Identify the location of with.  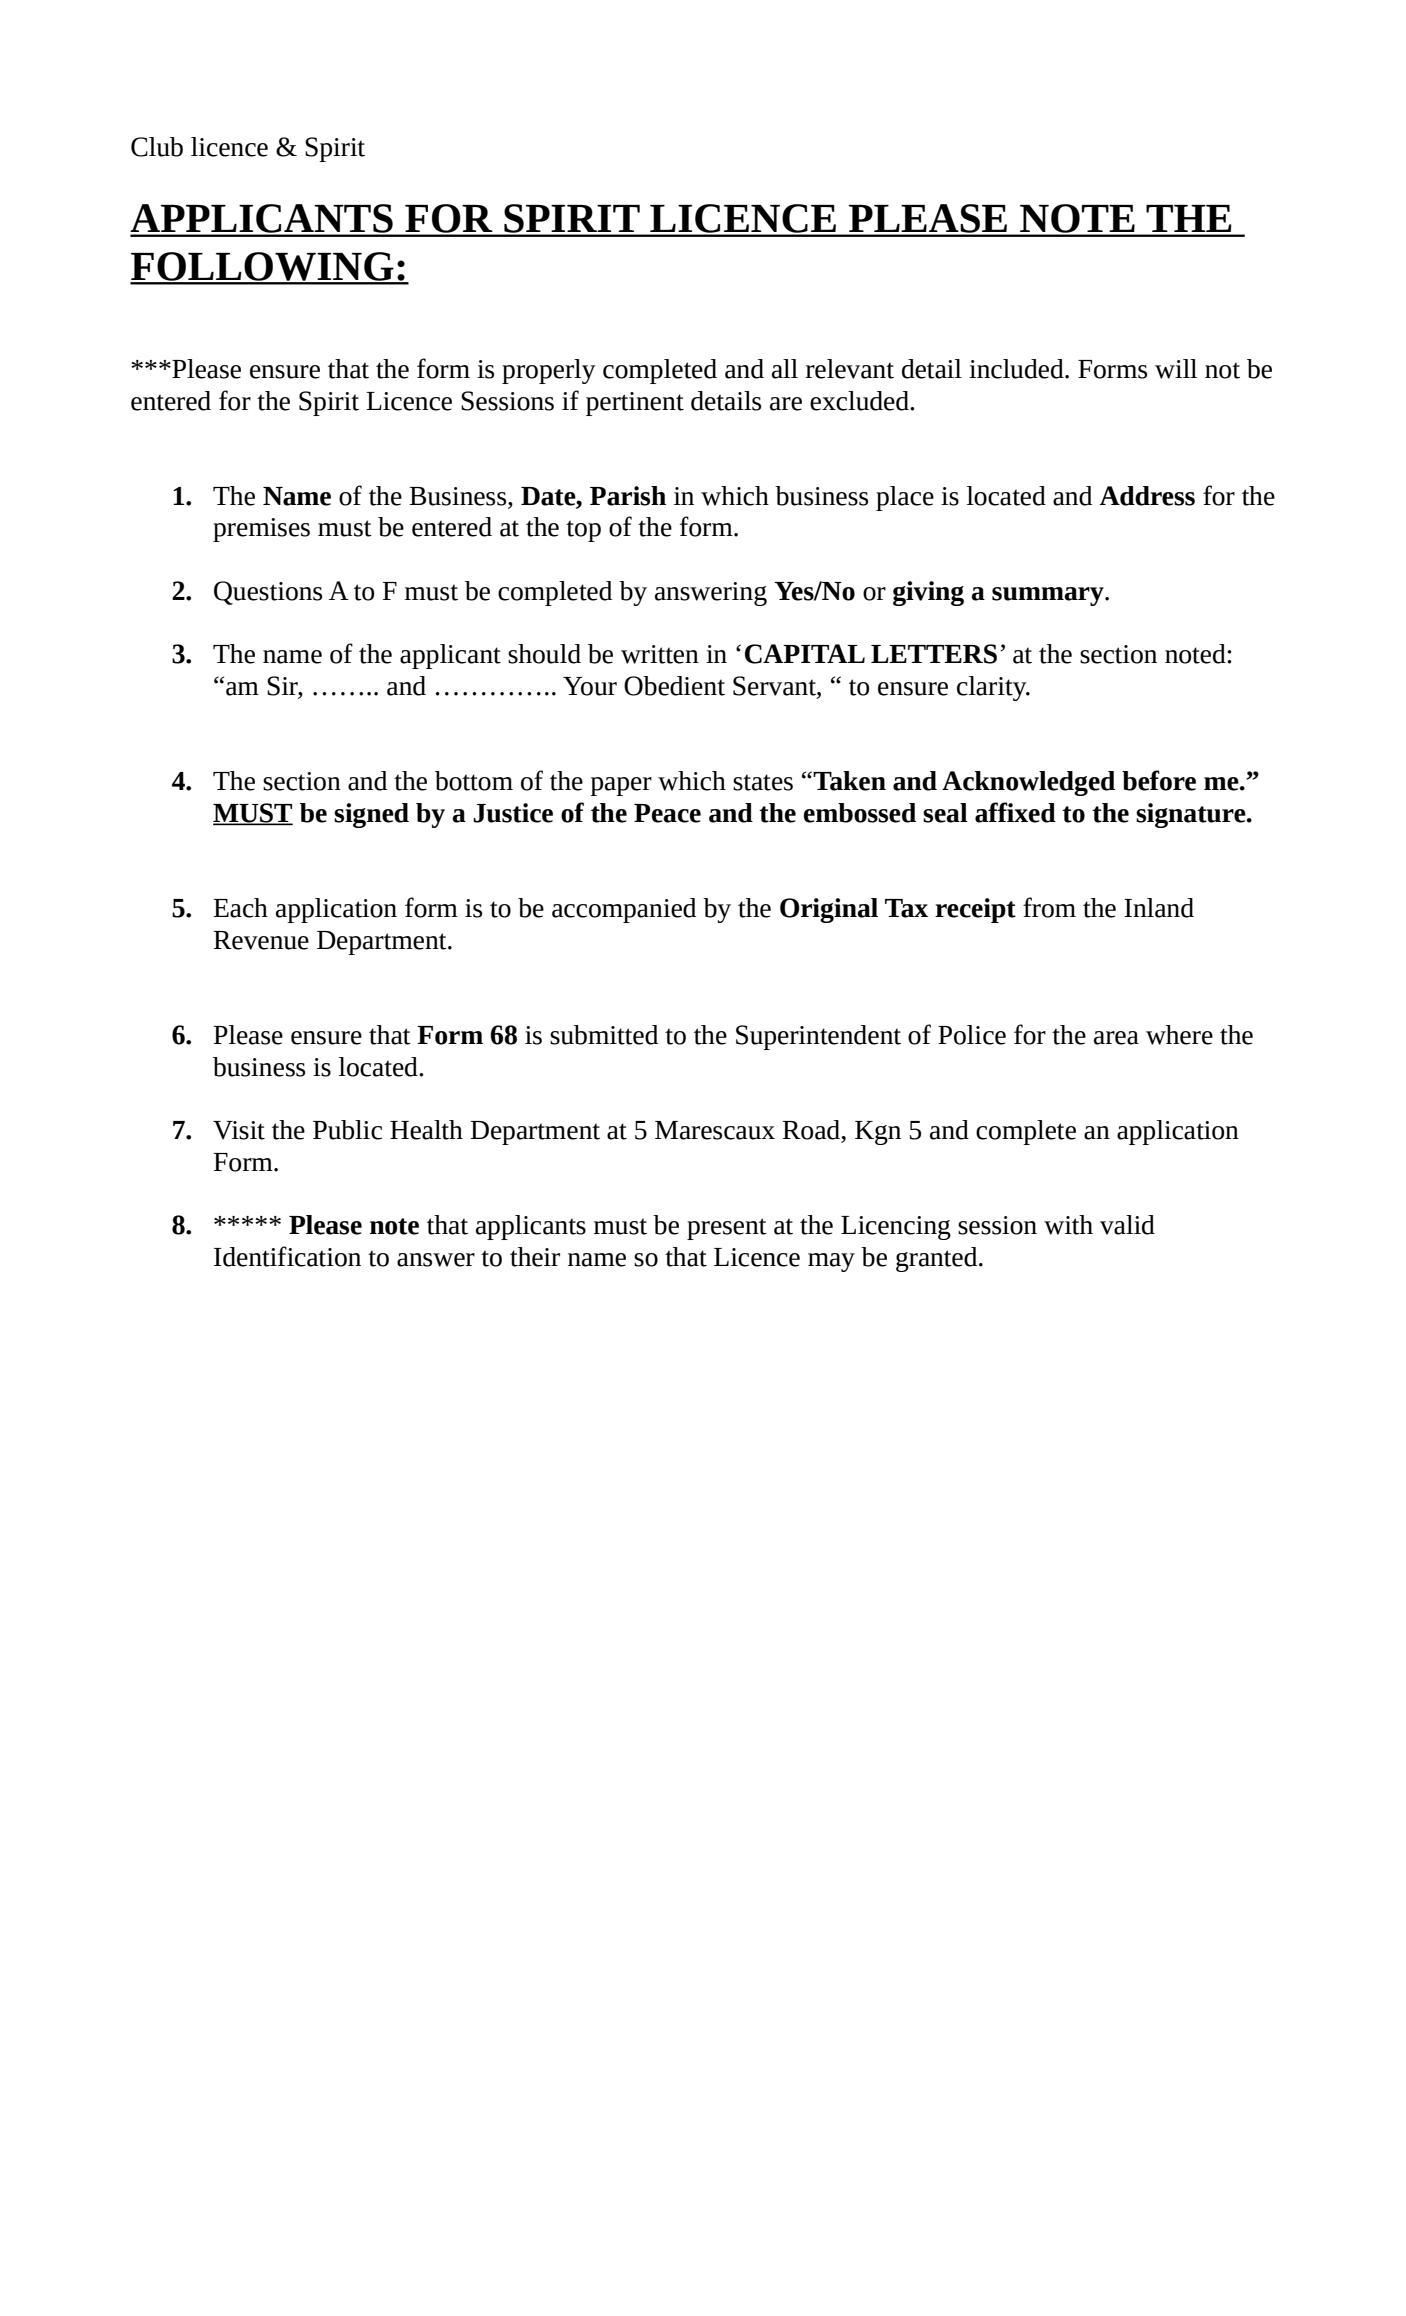
(1068, 1225).
